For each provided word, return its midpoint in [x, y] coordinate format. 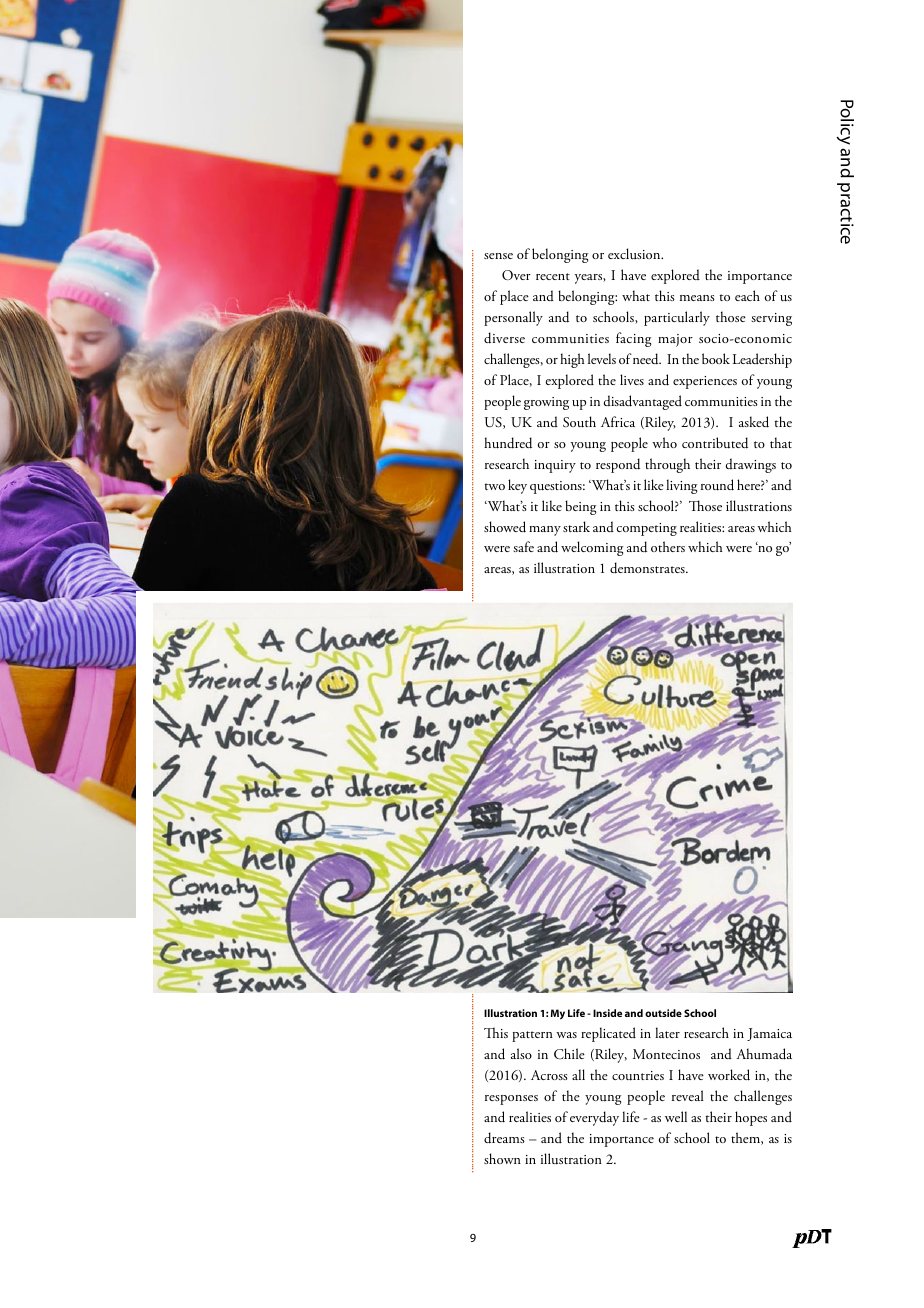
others [668, 546]
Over [516, 275]
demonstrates [648, 568]
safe [523, 546]
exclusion [635, 253]
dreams [504, 1138]
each [747, 295]
